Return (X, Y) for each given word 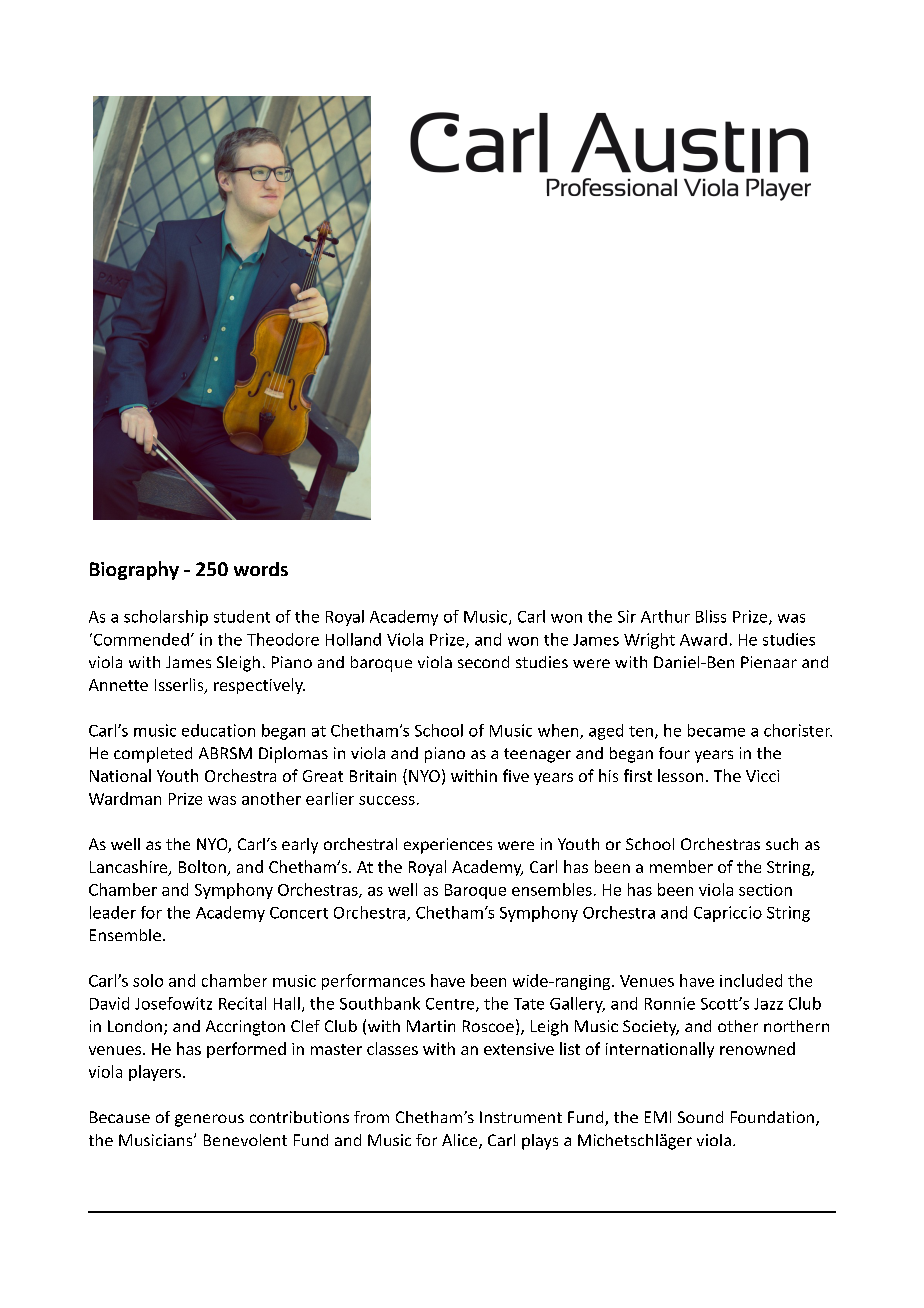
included (751, 980)
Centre (451, 1005)
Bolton (203, 868)
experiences (448, 846)
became (716, 730)
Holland (353, 639)
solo (148, 980)
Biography (134, 570)
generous (209, 1120)
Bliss (711, 616)
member (681, 866)
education (218, 730)
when (559, 731)
